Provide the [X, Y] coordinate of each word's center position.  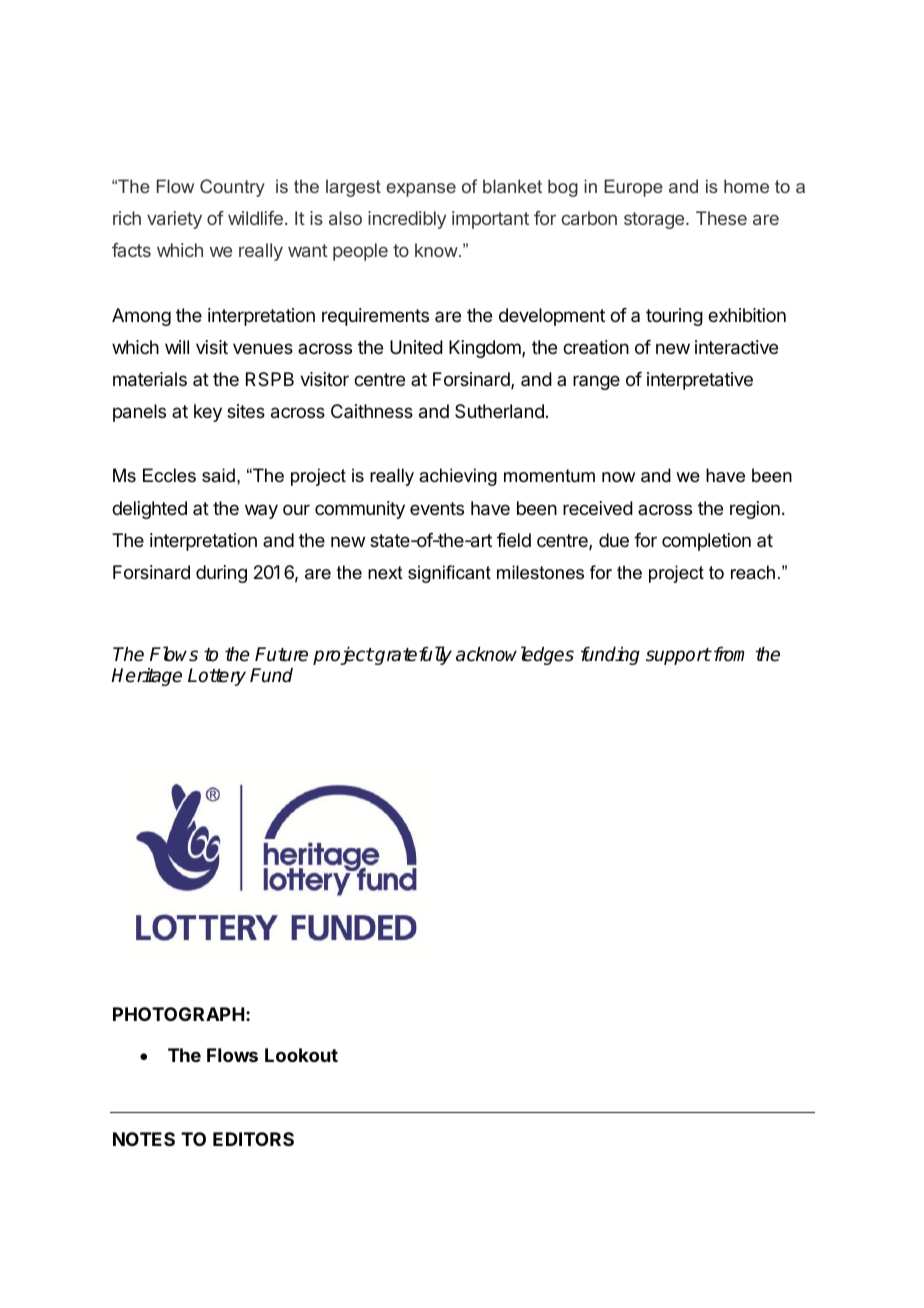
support [678, 656]
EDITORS [253, 1139]
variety [174, 220]
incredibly [407, 220]
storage [655, 220]
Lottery [217, 677]
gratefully [412, 655]
